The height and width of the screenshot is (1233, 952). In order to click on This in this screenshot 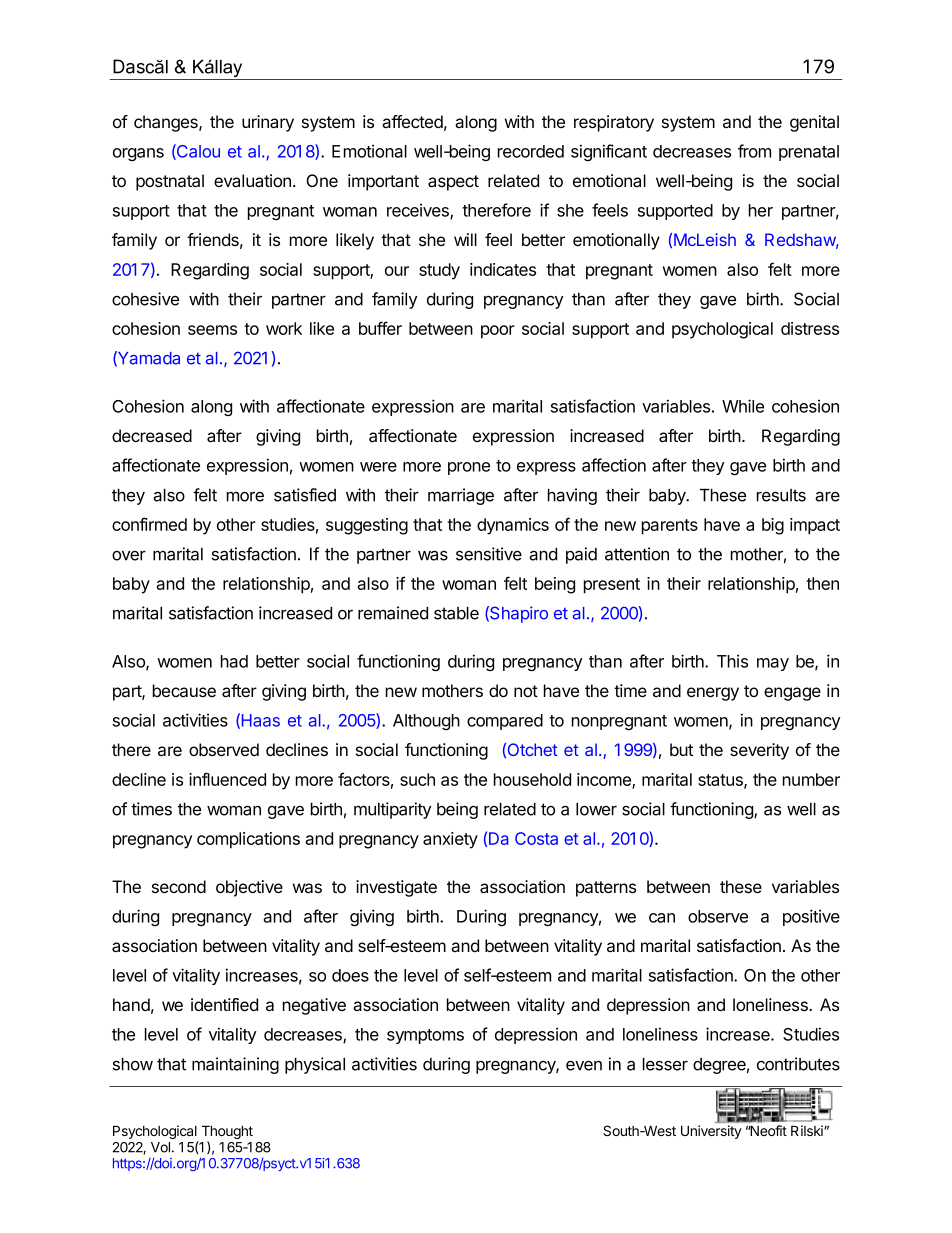, I will do `click(732, 661)`.
